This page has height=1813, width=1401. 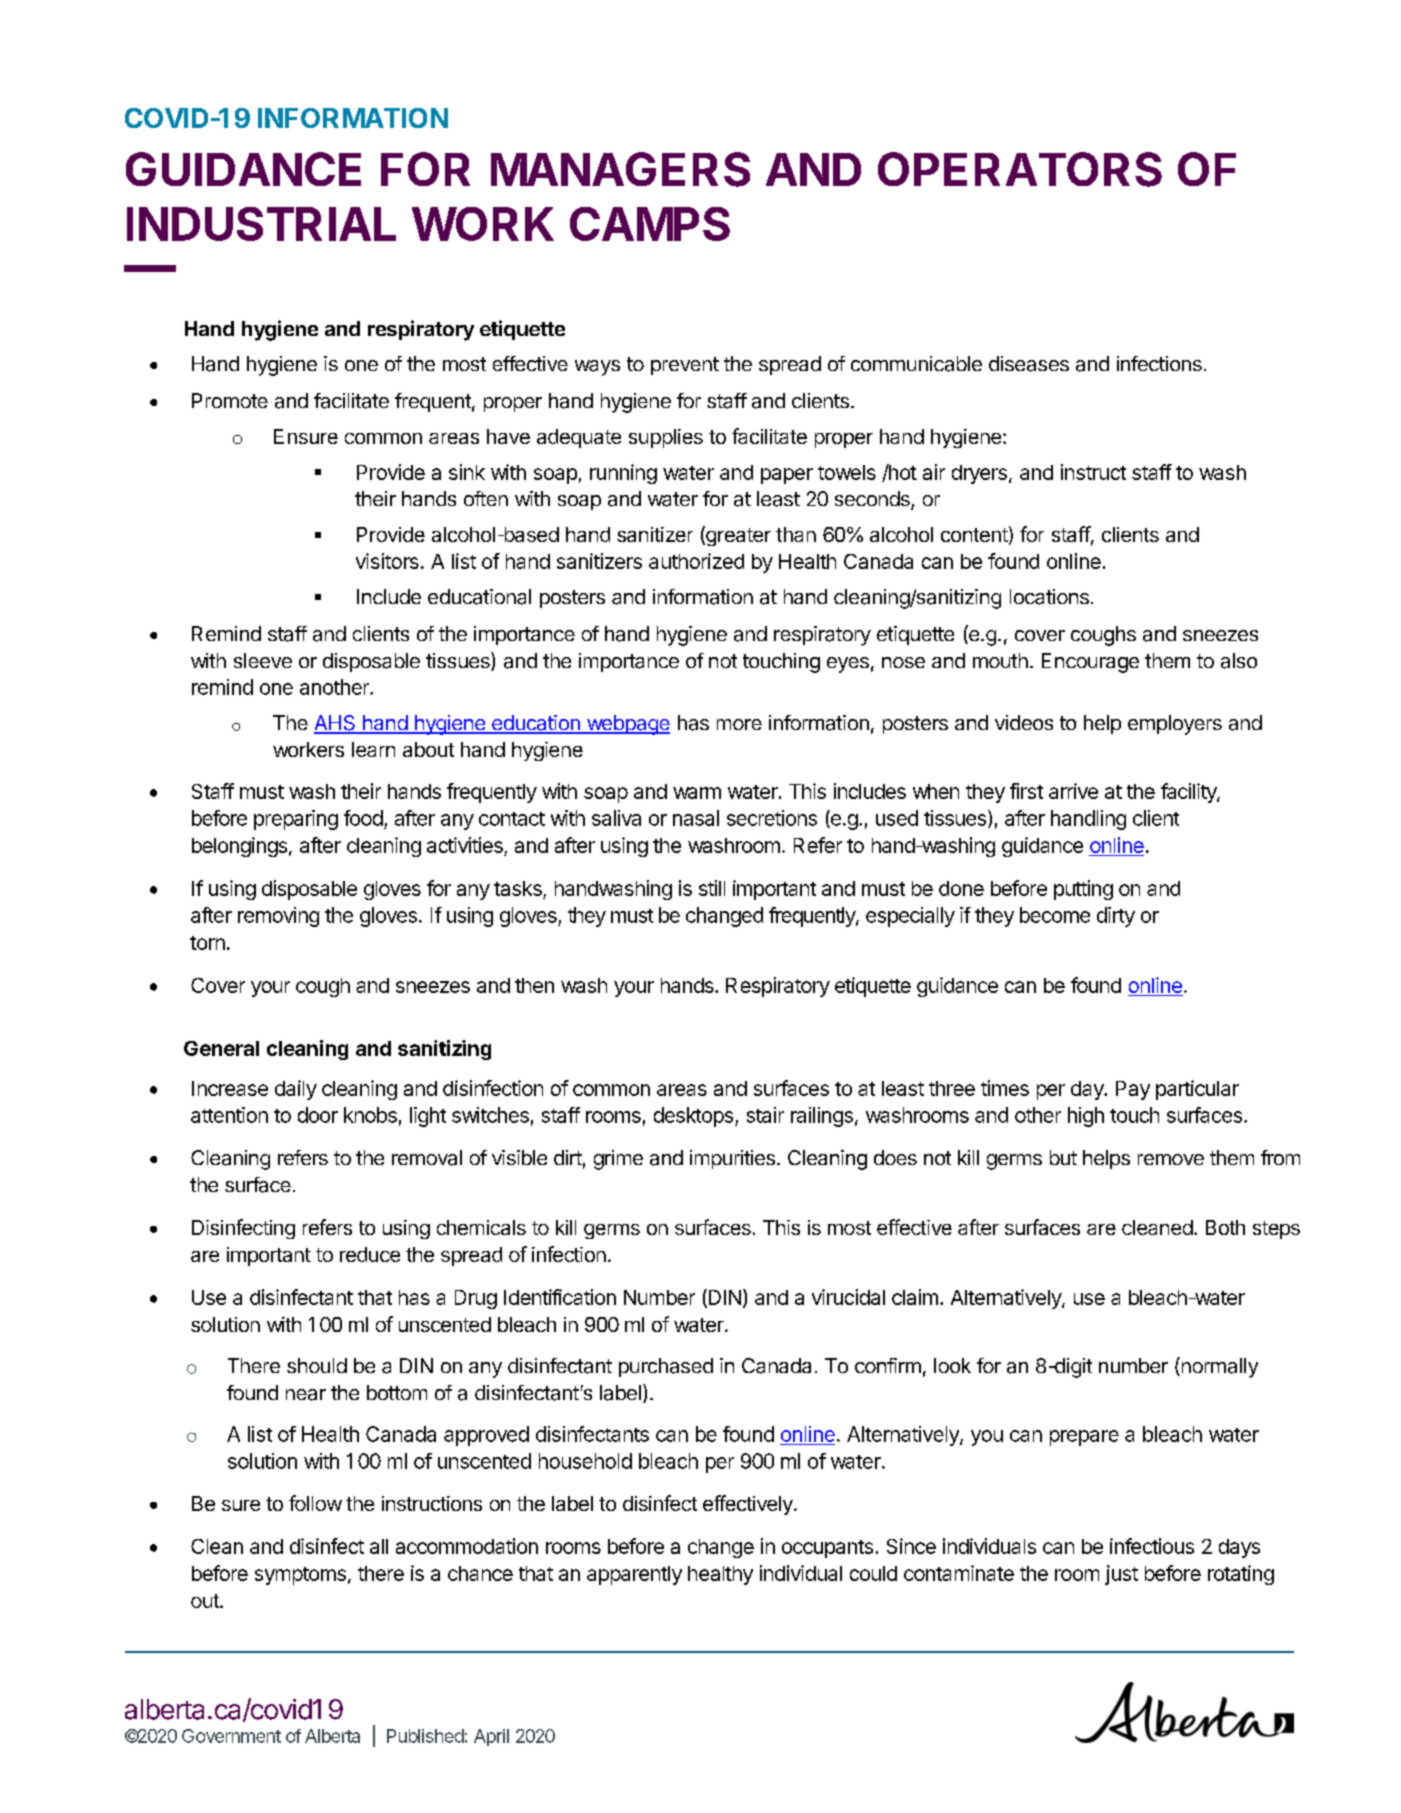 I want to click on stair, so click(x=765, y=1115).
